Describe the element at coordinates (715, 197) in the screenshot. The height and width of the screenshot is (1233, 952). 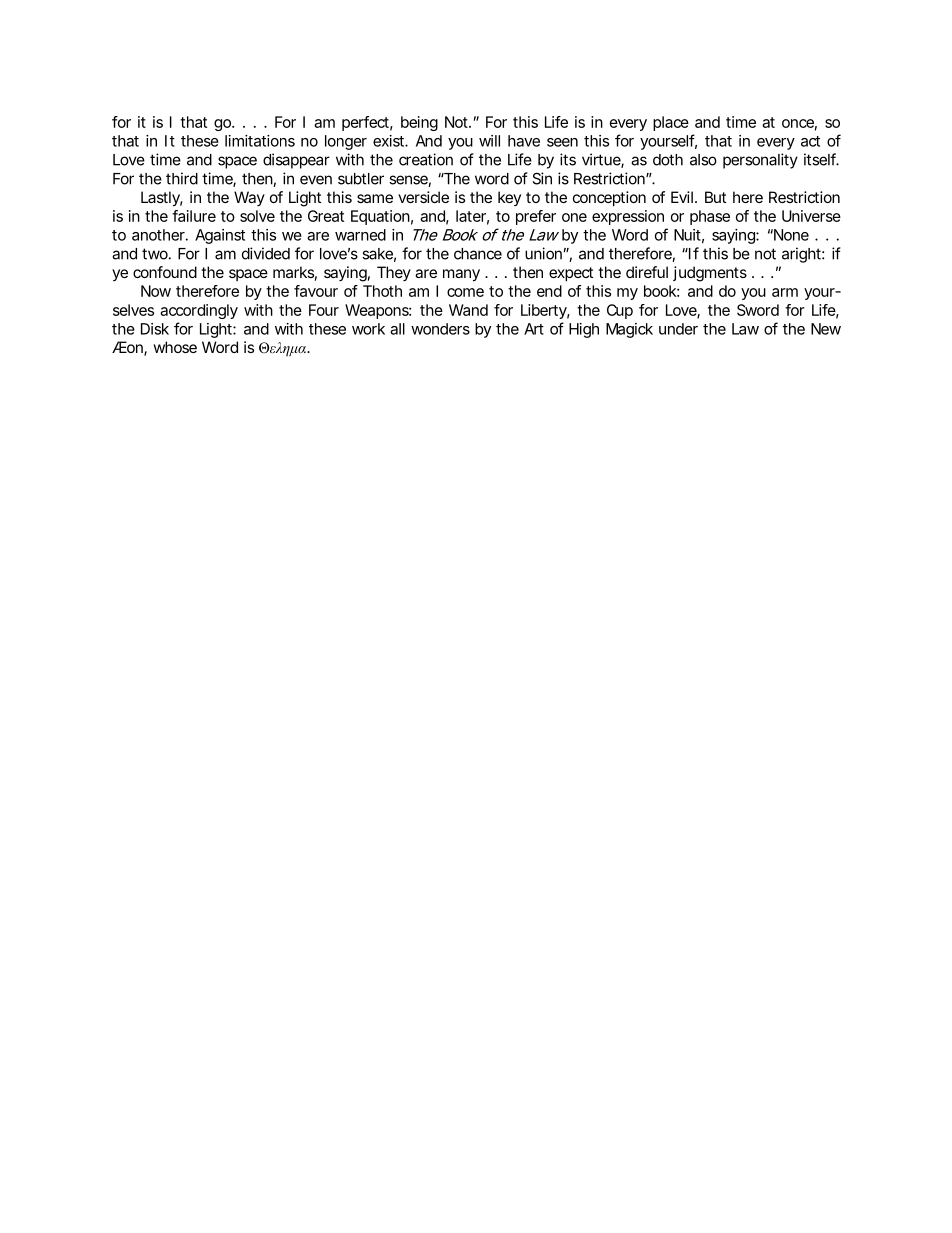
I see `But` at that location.
